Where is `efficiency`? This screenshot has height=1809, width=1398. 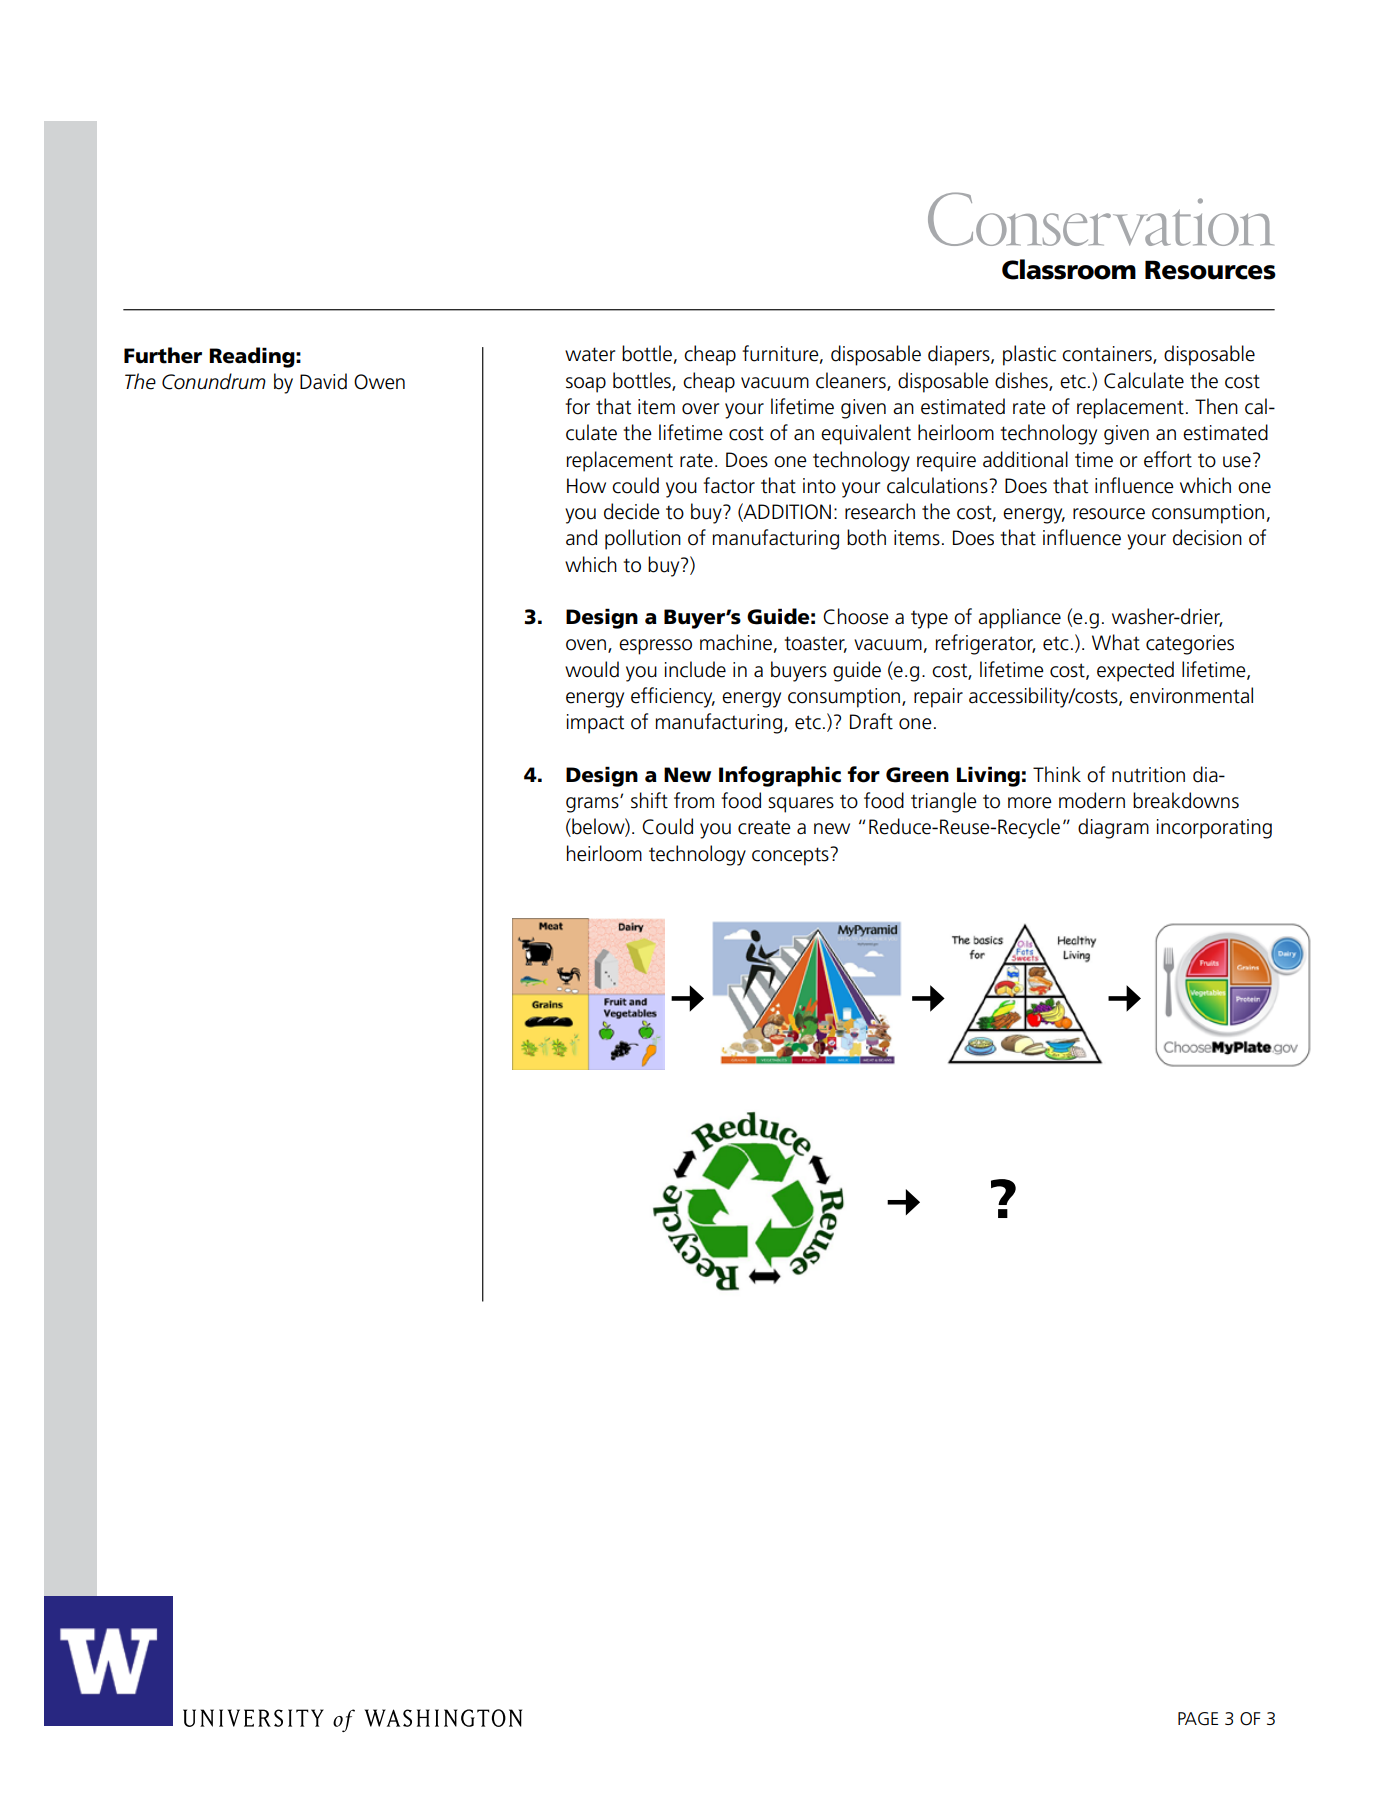
efficiency is located at coordinates (673, 697).
